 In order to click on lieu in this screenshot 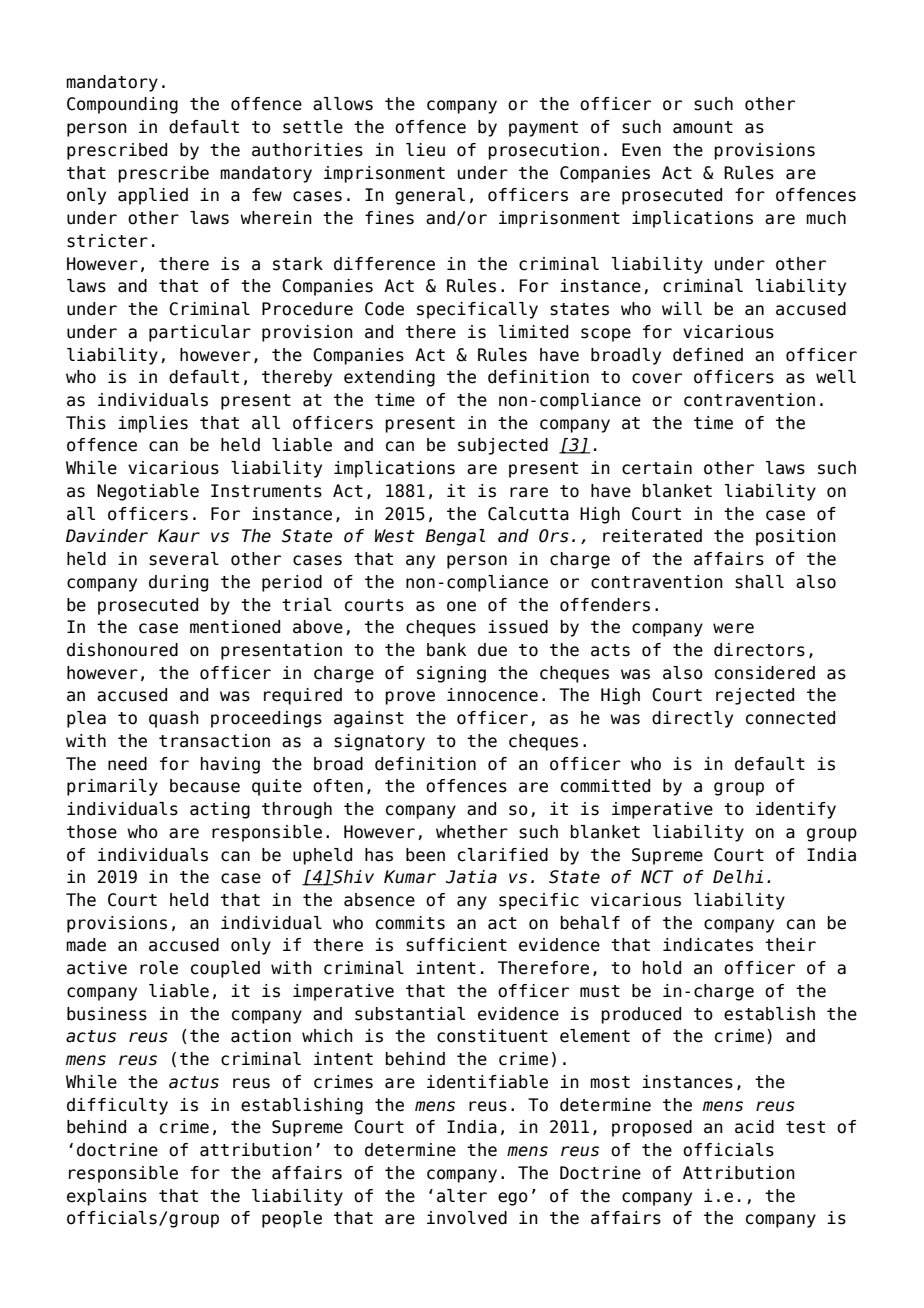, I will do `click(425, 150)`.
